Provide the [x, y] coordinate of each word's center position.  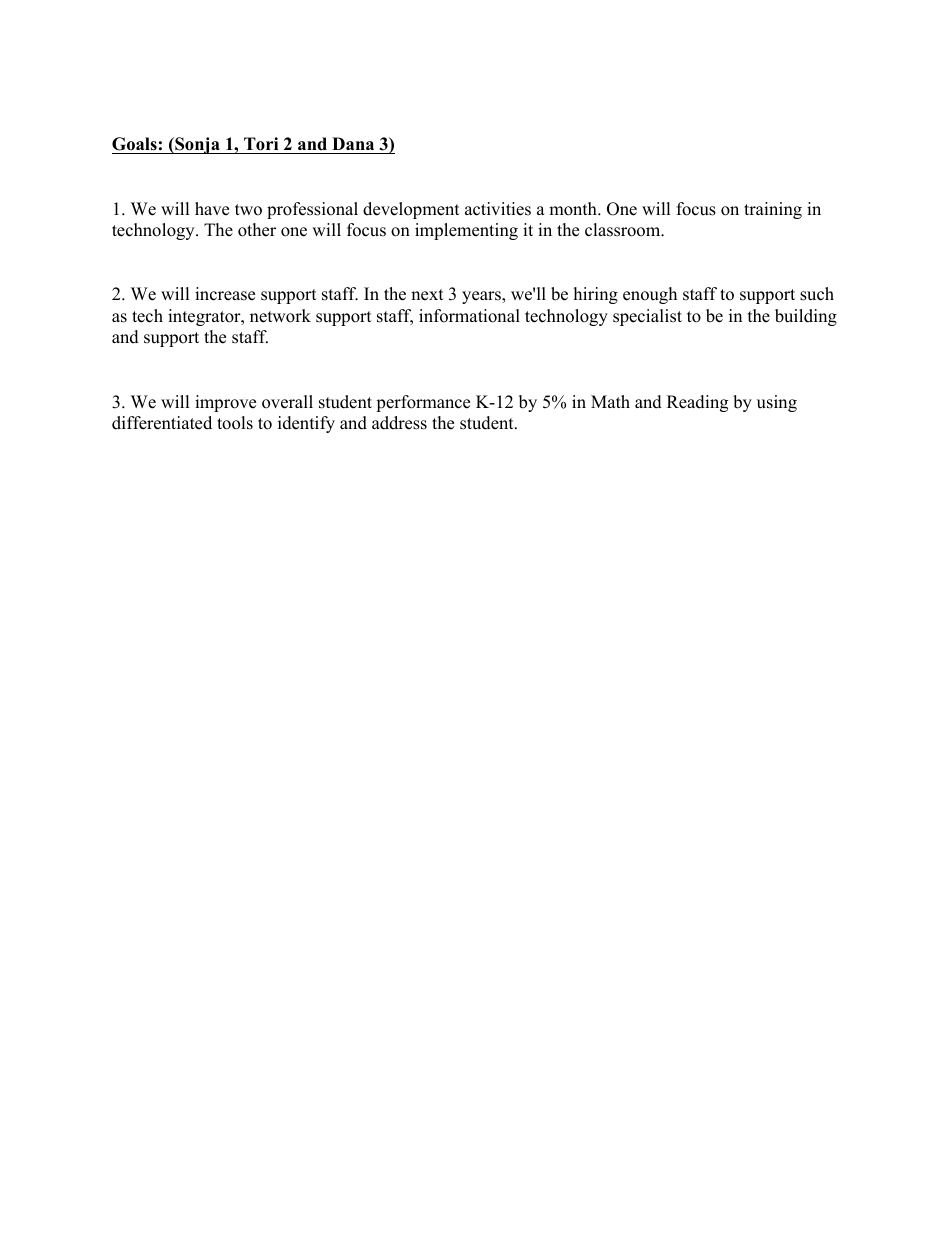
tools [235, 423]
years [482, 297]
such [817, 294]
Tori [261, 144]
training [773, 210]
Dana [353, 143]
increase [225, 294]
